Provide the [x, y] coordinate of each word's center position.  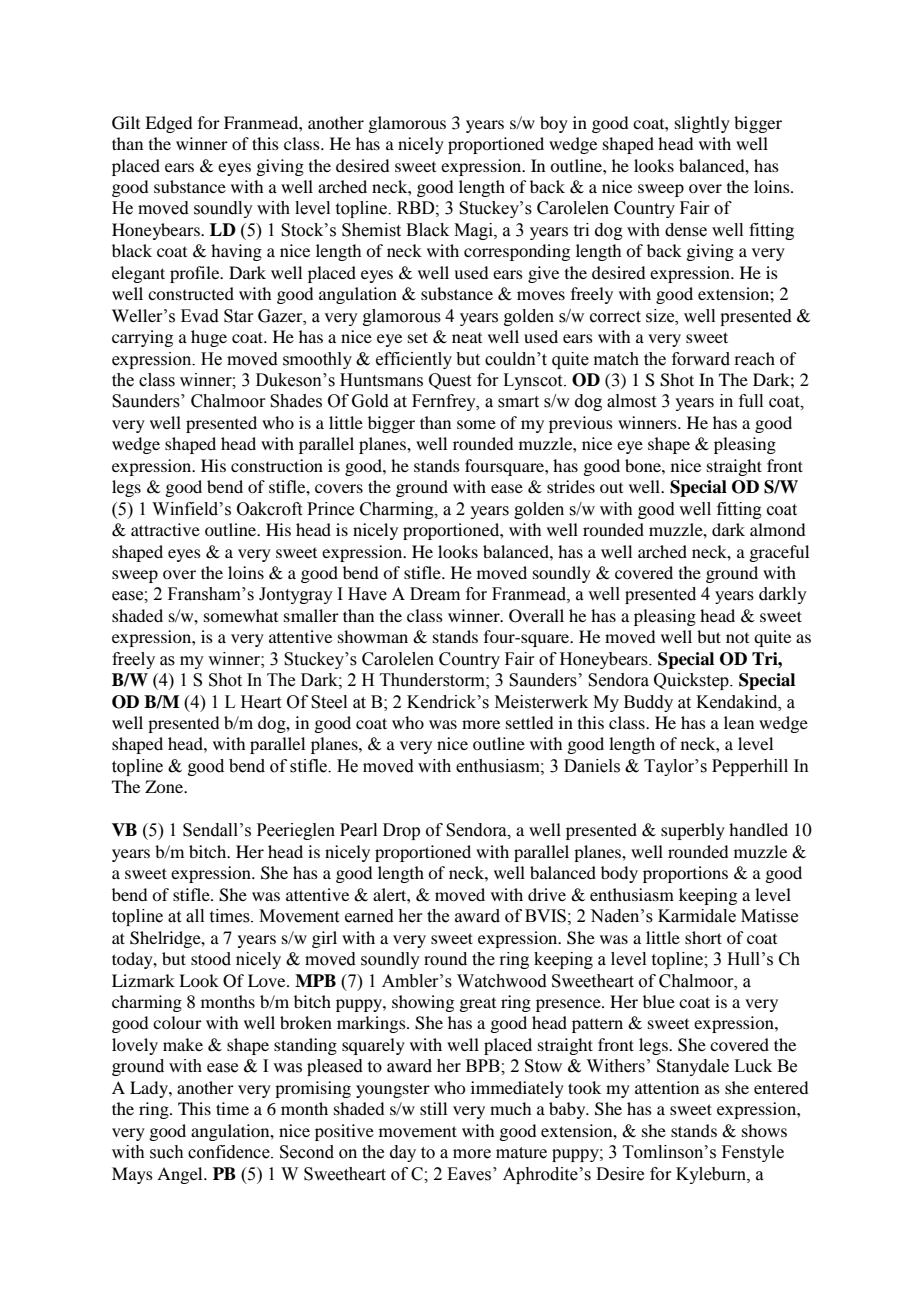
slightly [702, 124]
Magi [474, 231]
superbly [693, 831]
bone [644, 465]
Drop [401, 831]
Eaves [470, 1174]
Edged [168, 124]
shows [764, 1130]
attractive [165, 529]
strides [571, 486]
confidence [230, 1152]
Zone [165, 786]
